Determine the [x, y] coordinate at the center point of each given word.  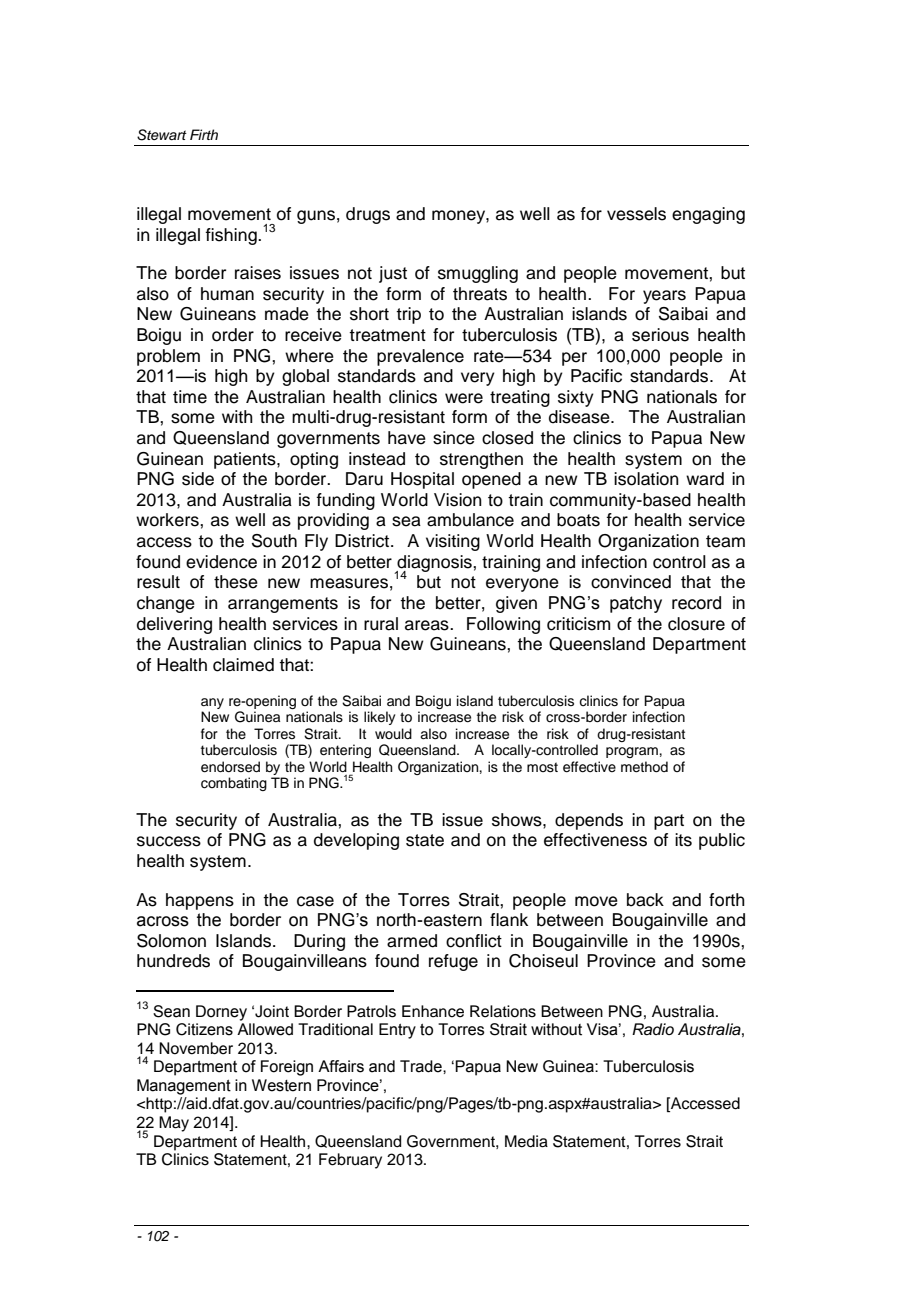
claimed [243, 665]
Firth [204, 134]
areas [428, 625]
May [174, 1124]
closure [696, 624]
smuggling [478, 274]
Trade [422, 1066]
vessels [636, 214]
